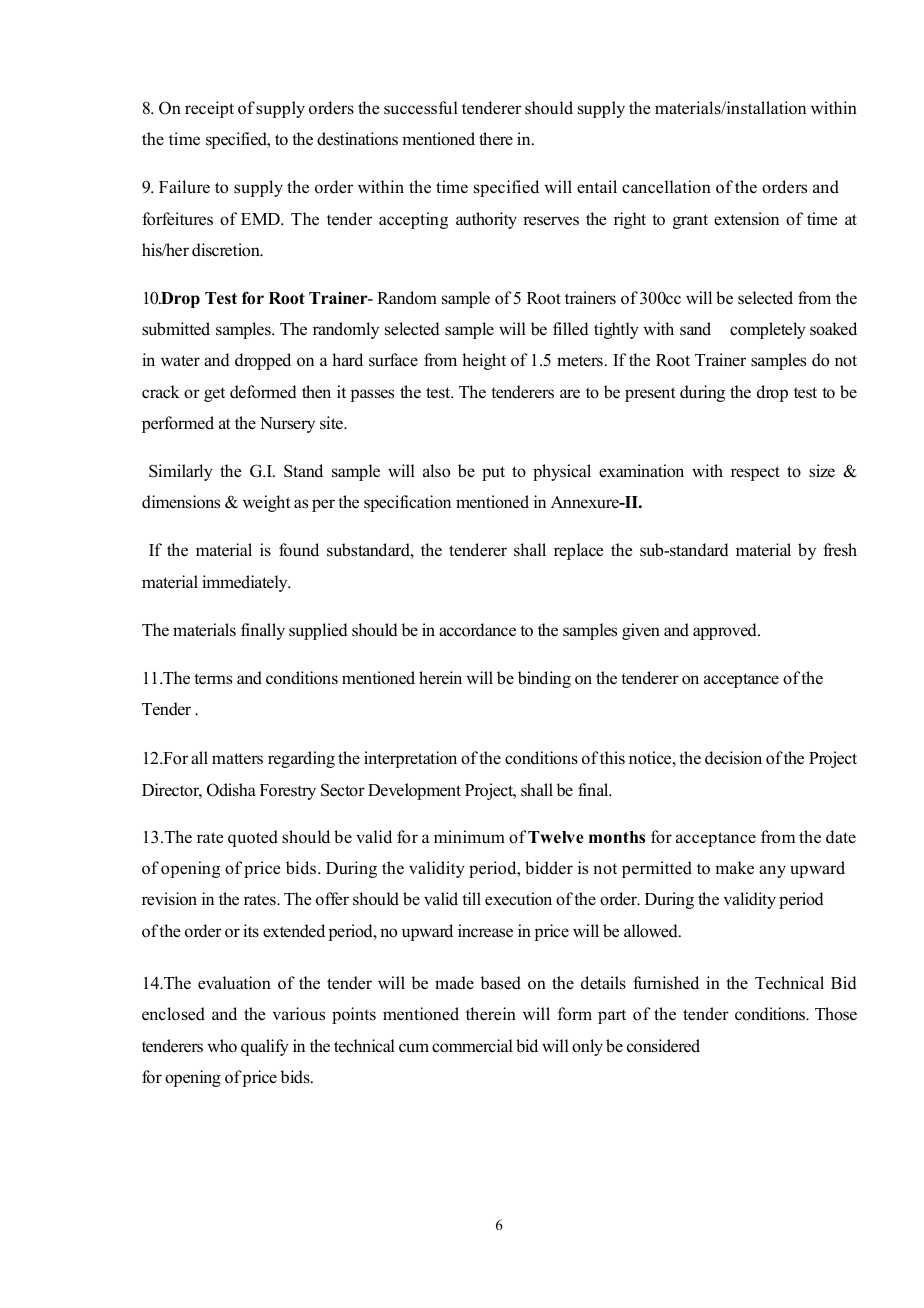 The image size is (924, 1308). Describe the element at coordinates (493, 473) in the image. I see `put` at that location.
